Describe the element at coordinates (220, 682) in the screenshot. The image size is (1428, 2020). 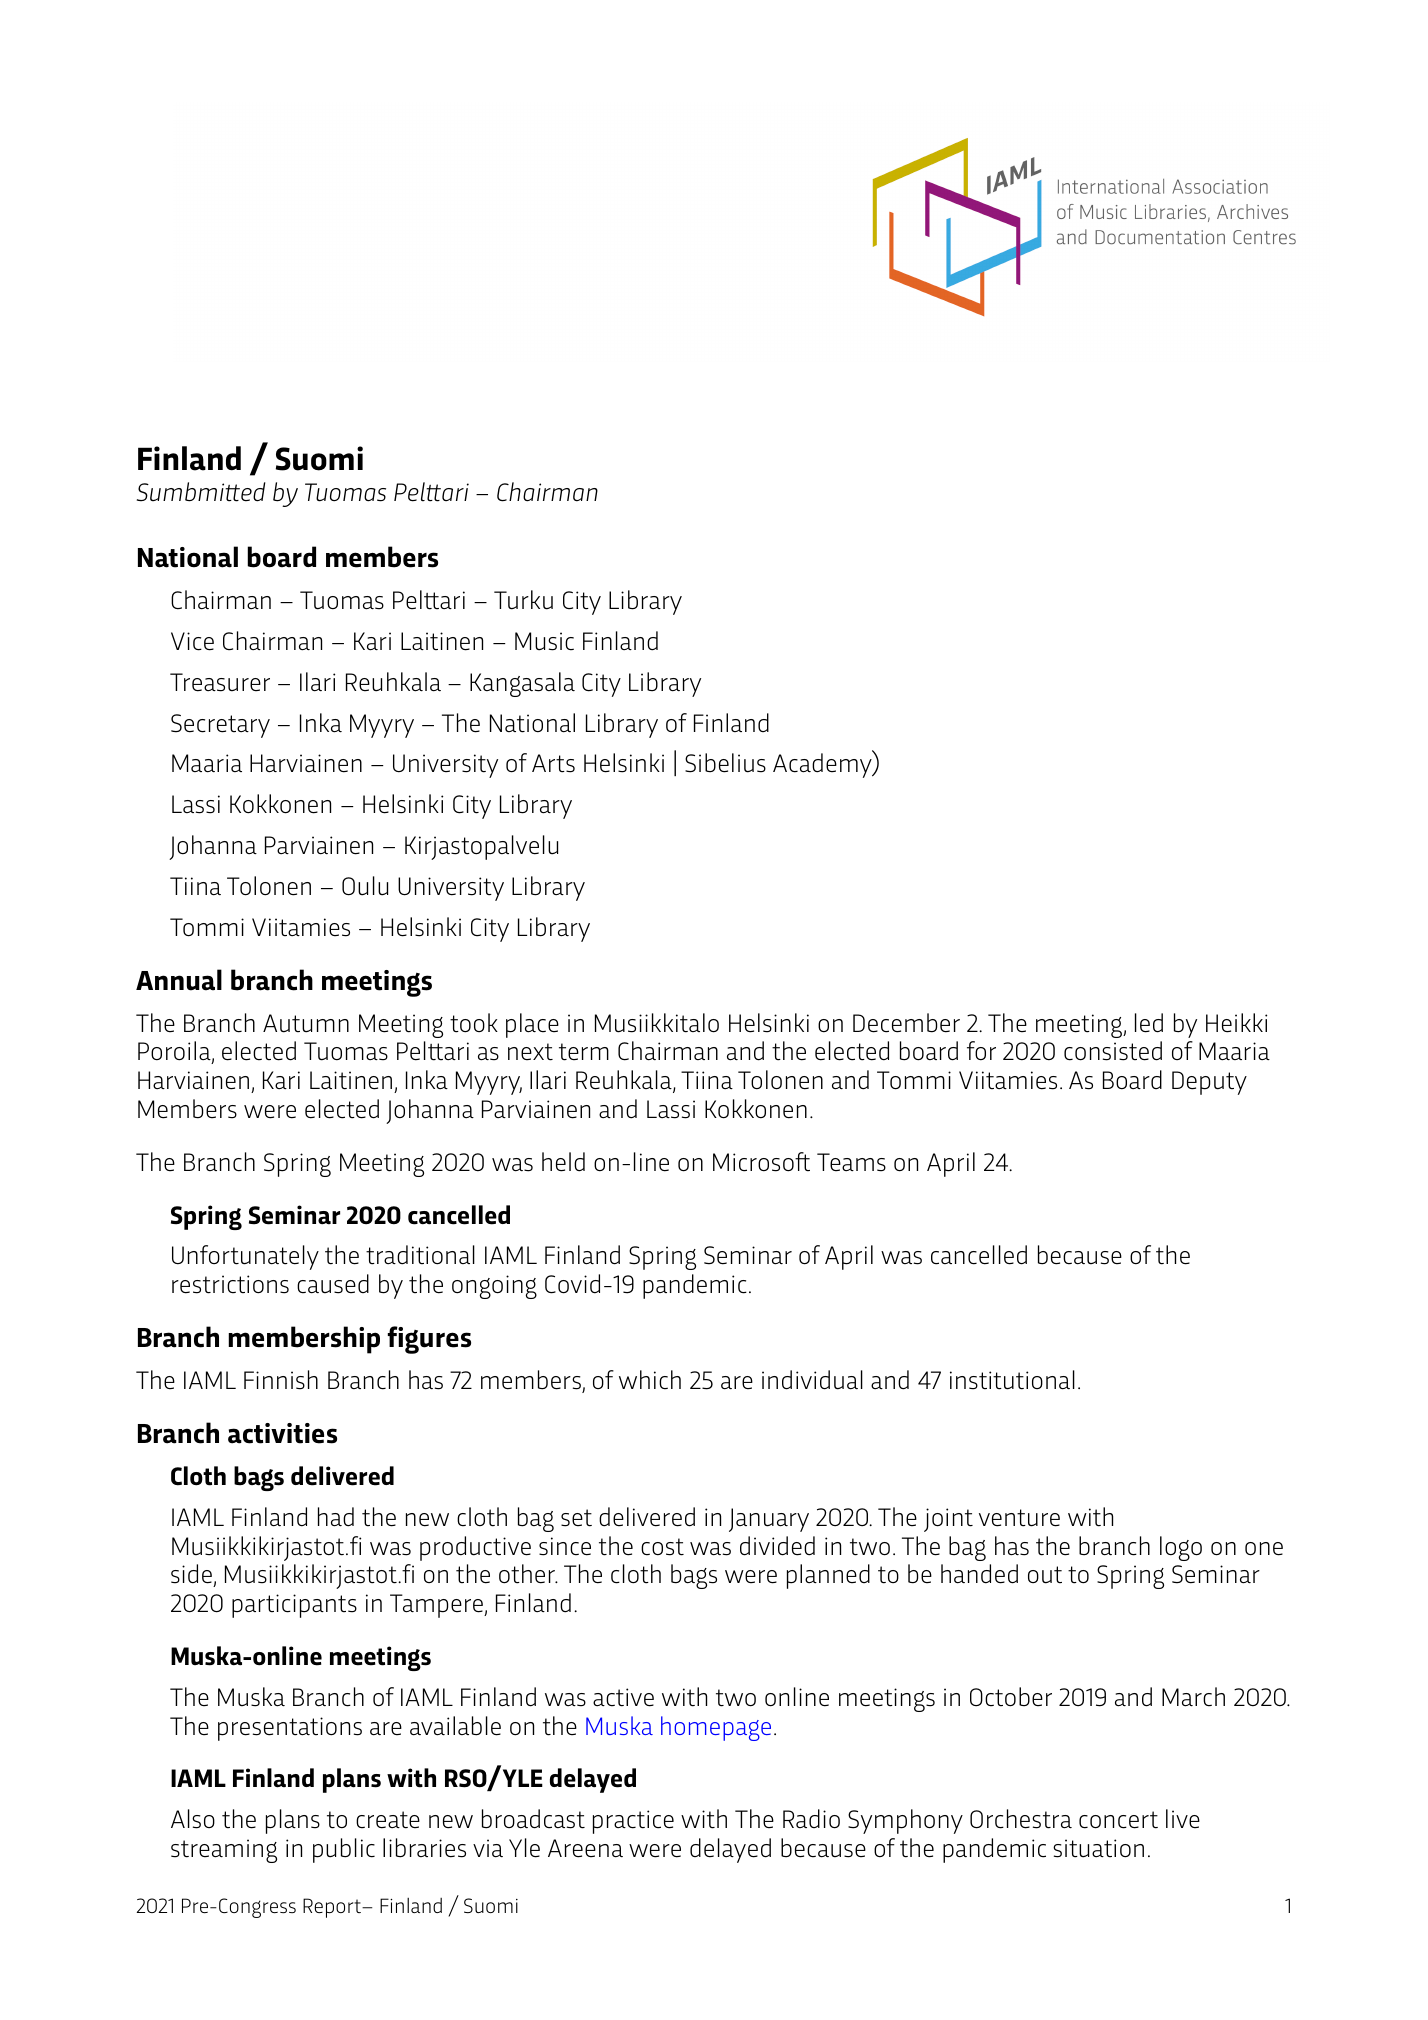
I see `Treasurer` at that location.
